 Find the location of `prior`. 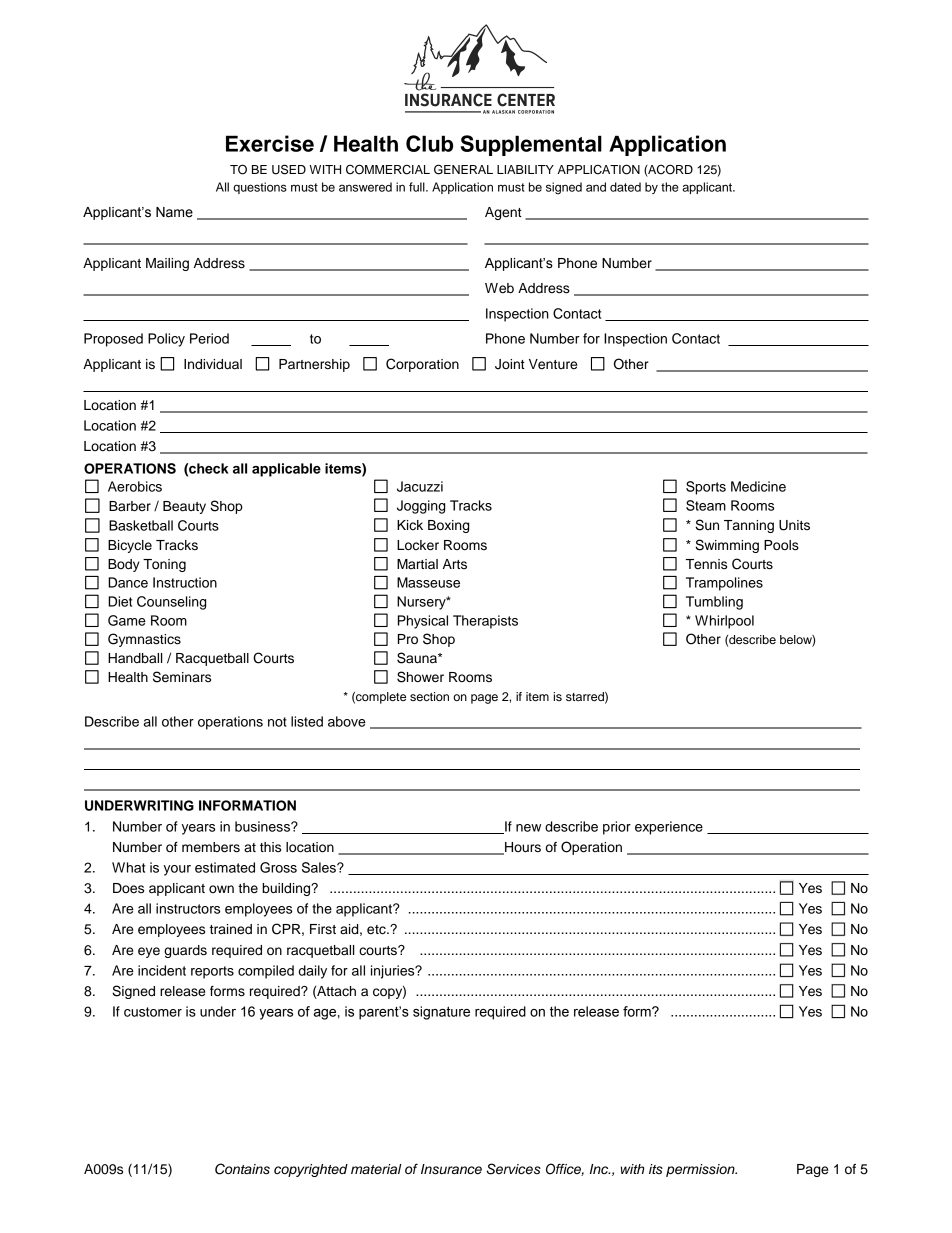

prior is located at coordinates (617, 828).
